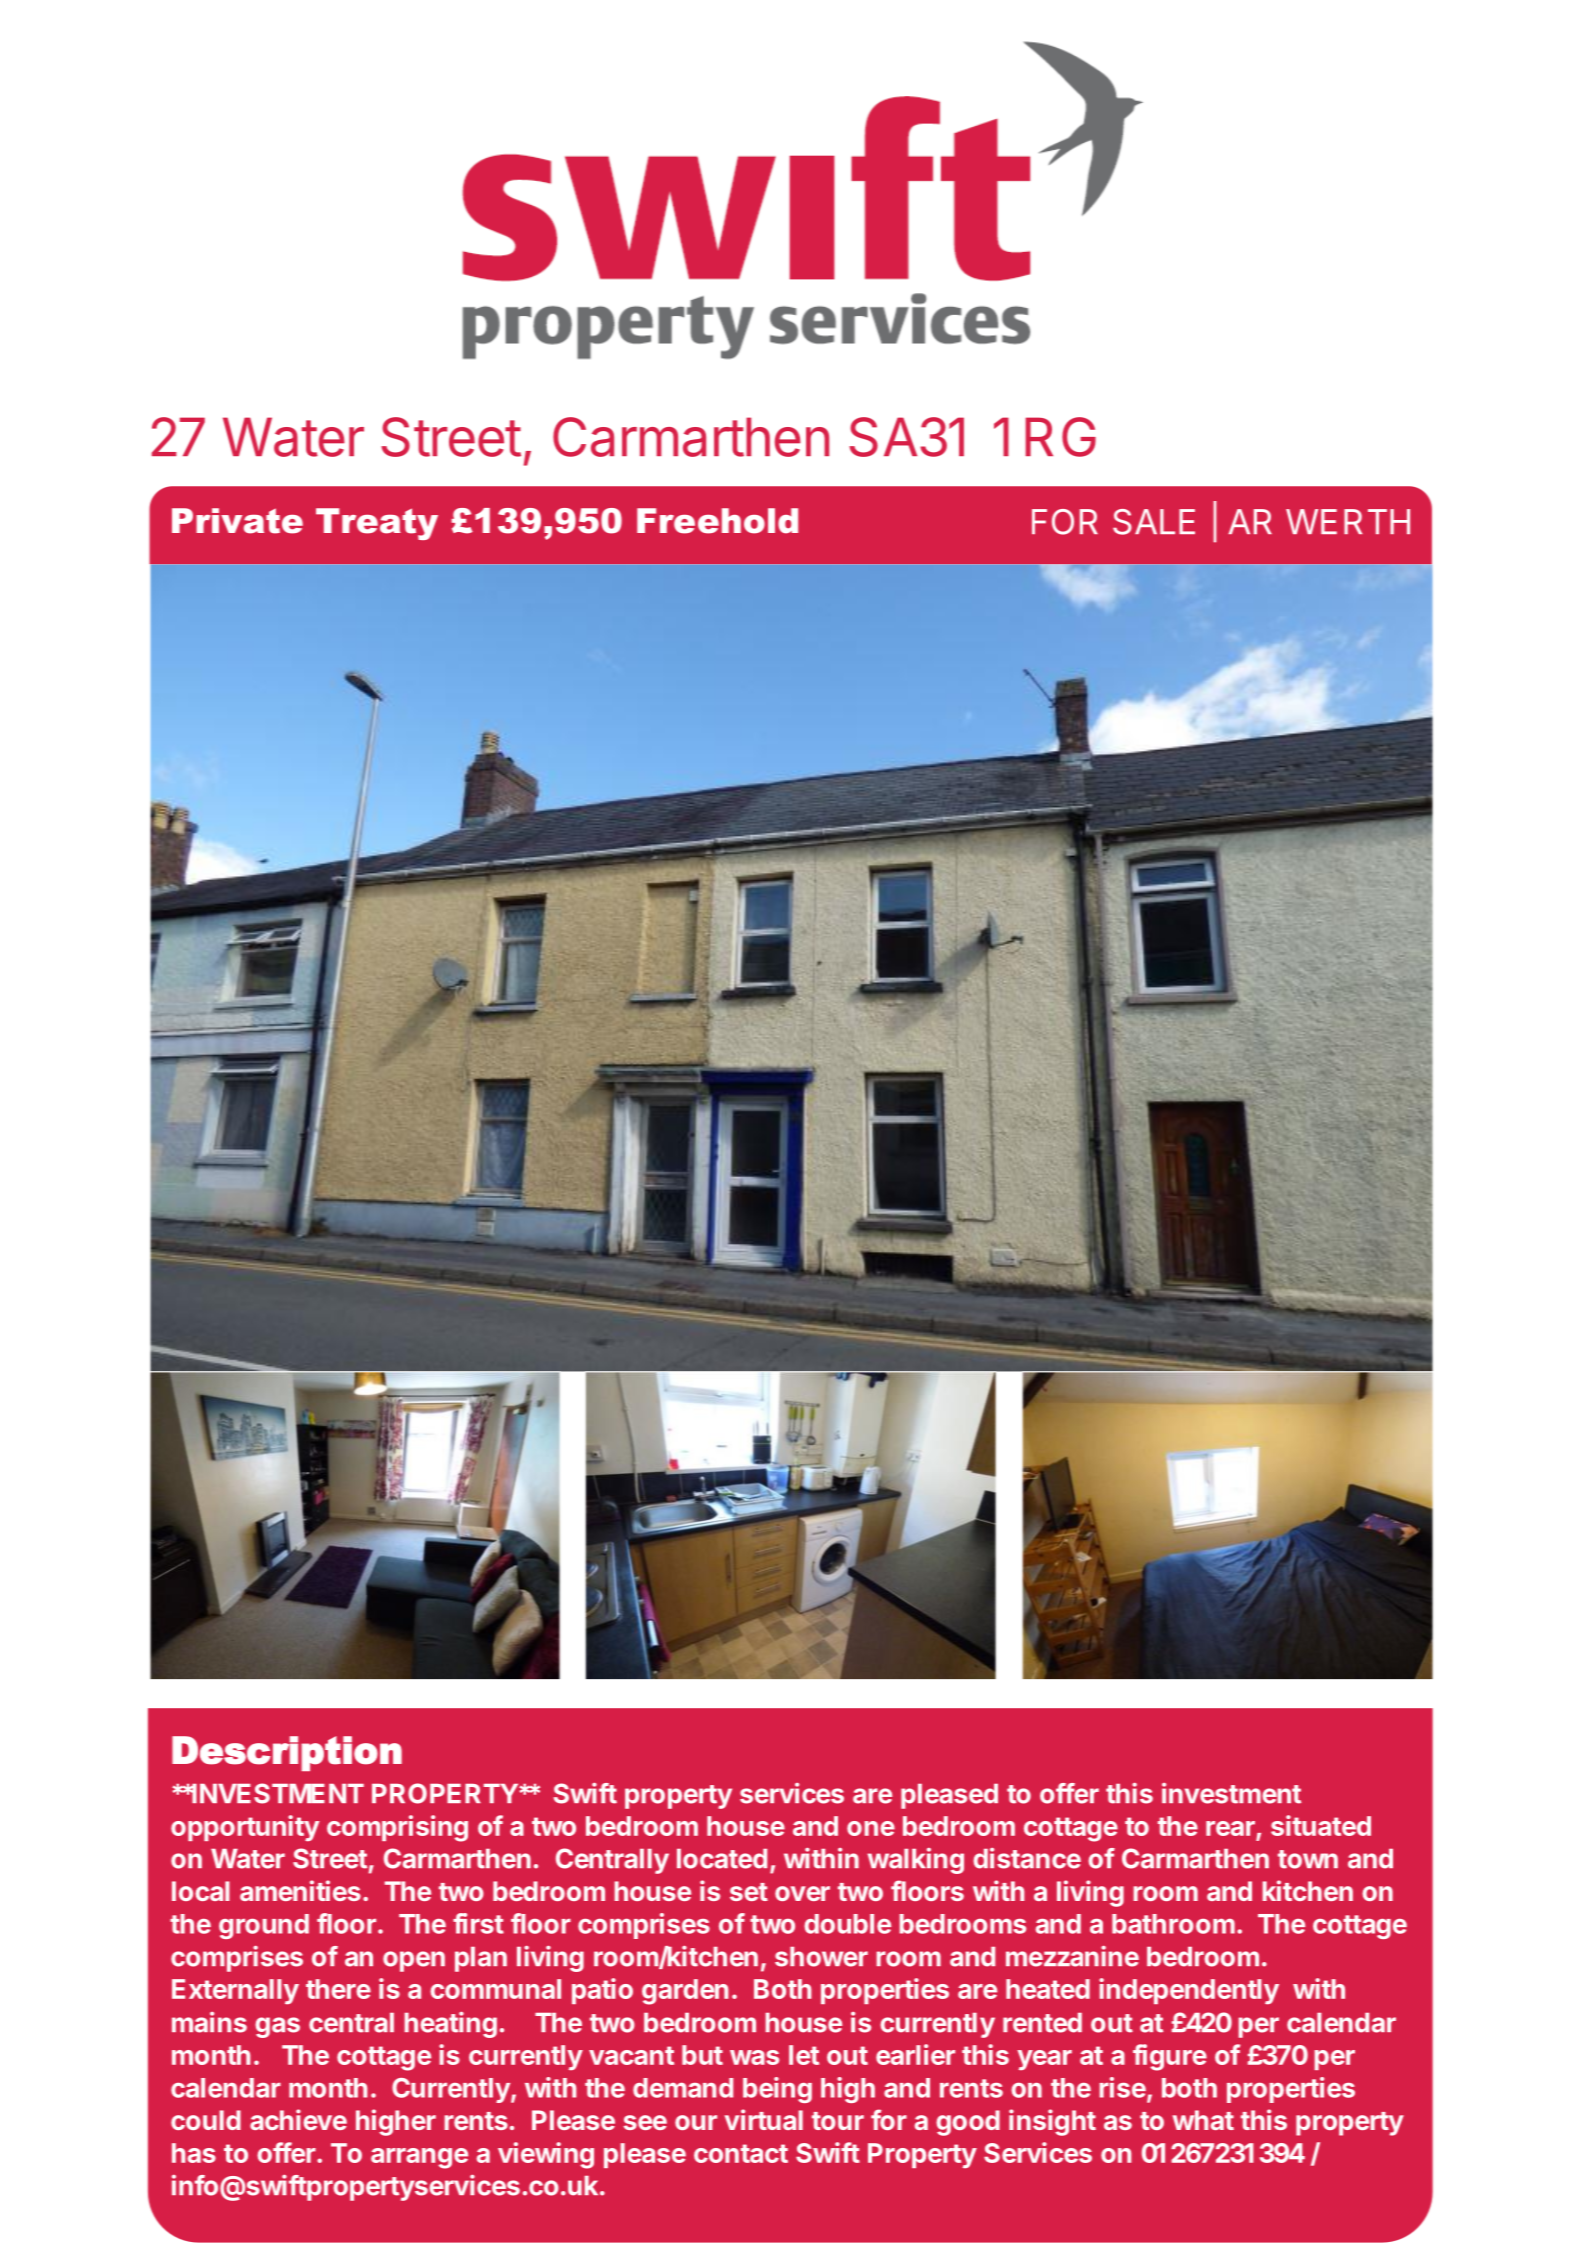 The width and height of the document is (1586, 2244). Describe the element at coordinates (1348, 521) in the document. I see `WERTH` at that location.
